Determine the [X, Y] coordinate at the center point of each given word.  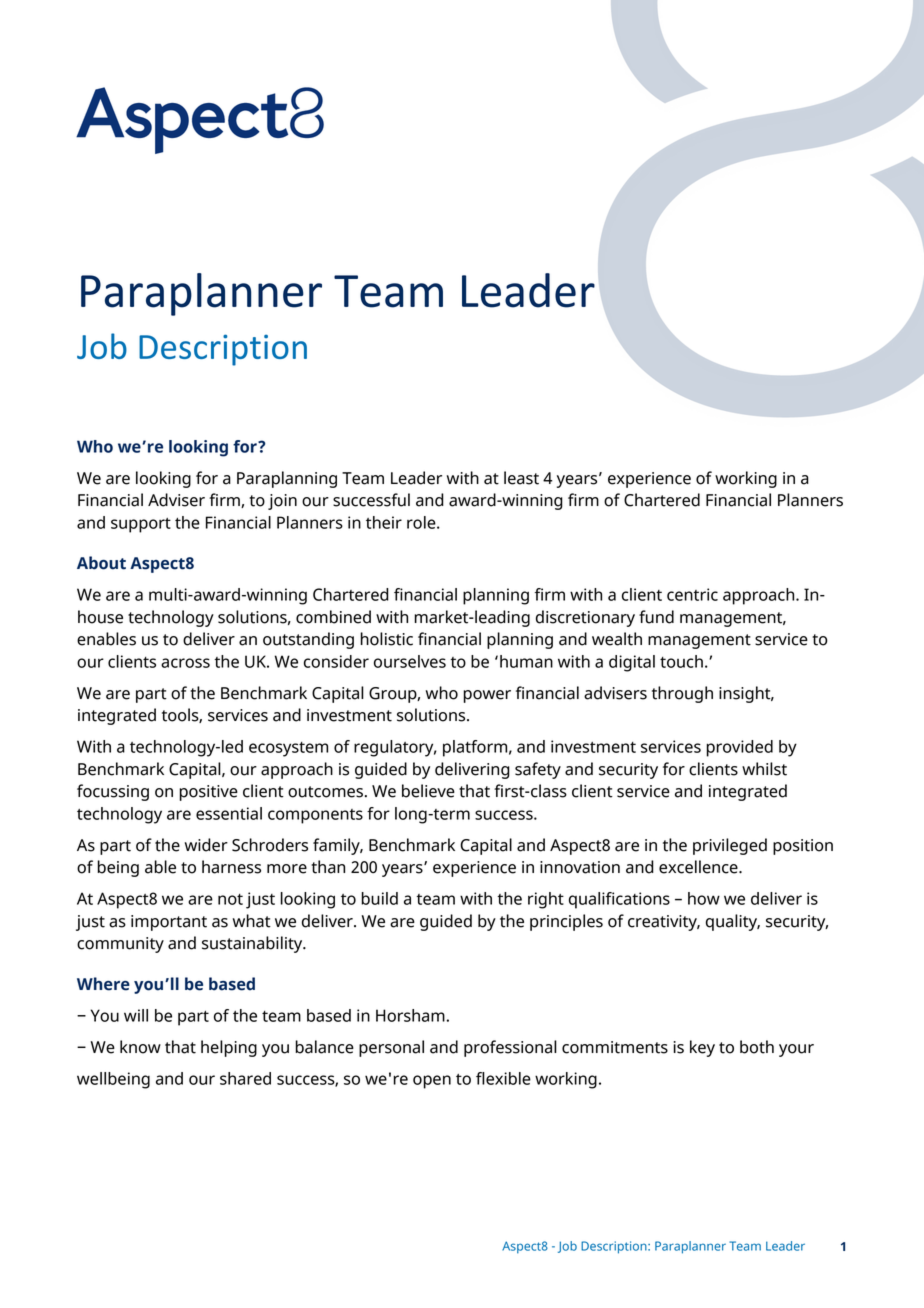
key [702, 1048]
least [521, 478]
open [432, 1082]
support [141, 525]
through [682, 694]
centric [692, 594]
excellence [699, 867]
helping [229, 1048]
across [185, 663]
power [487, 696]
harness [231, 867]
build [379, 898]
